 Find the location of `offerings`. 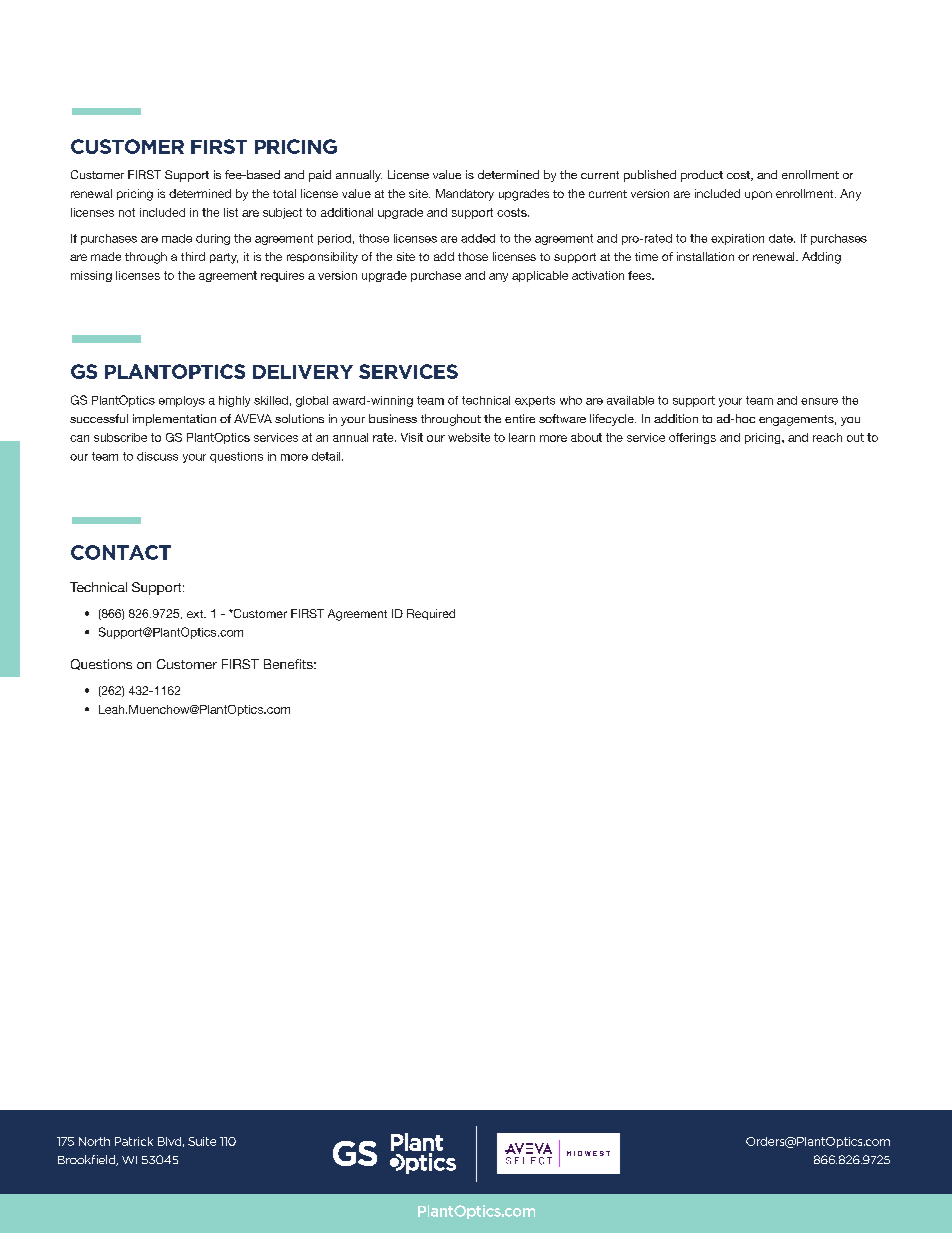

offerings is located at coordinates (692, 438).
